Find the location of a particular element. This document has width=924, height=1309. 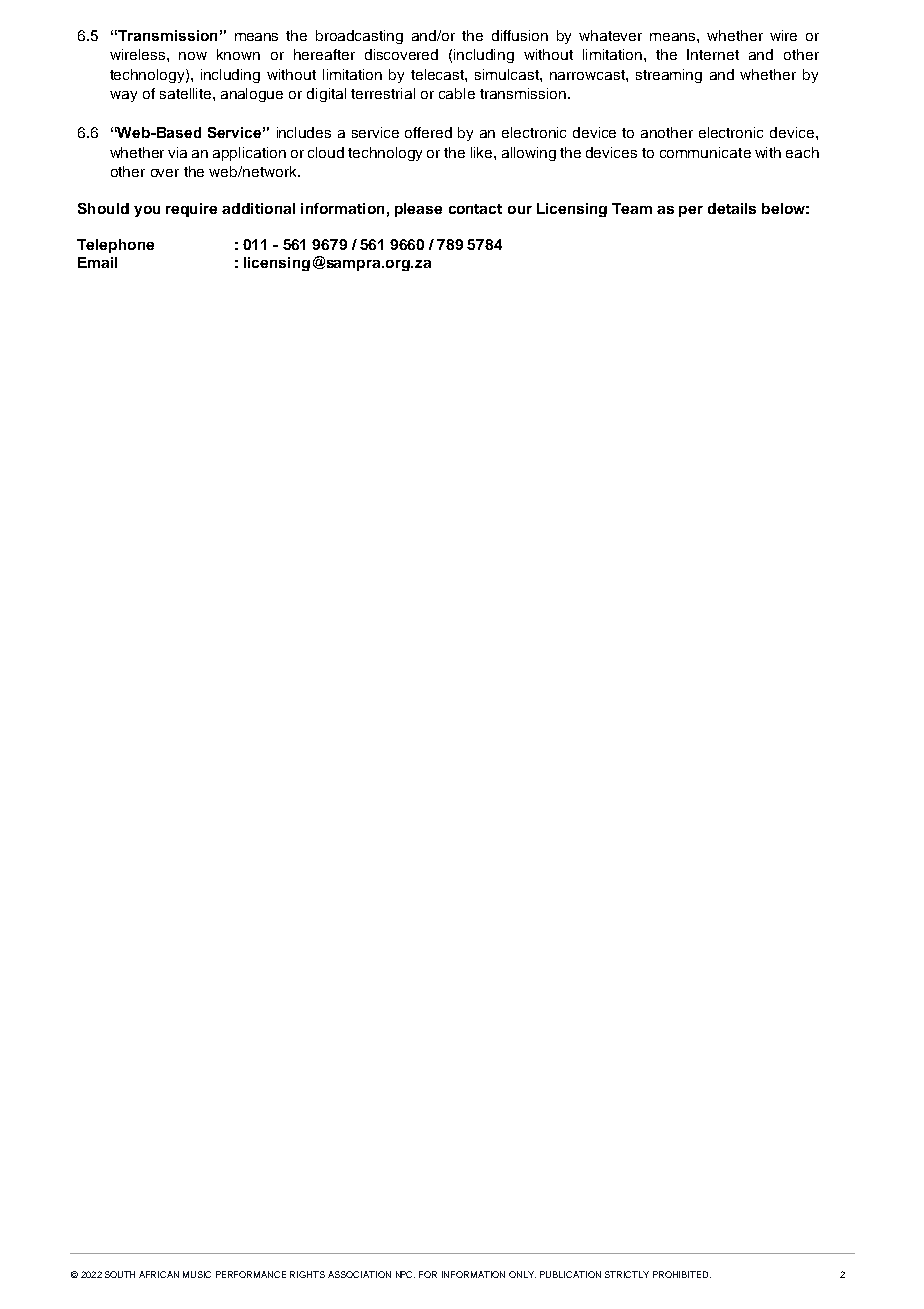

satellite is located at coordinates (187, 93).
